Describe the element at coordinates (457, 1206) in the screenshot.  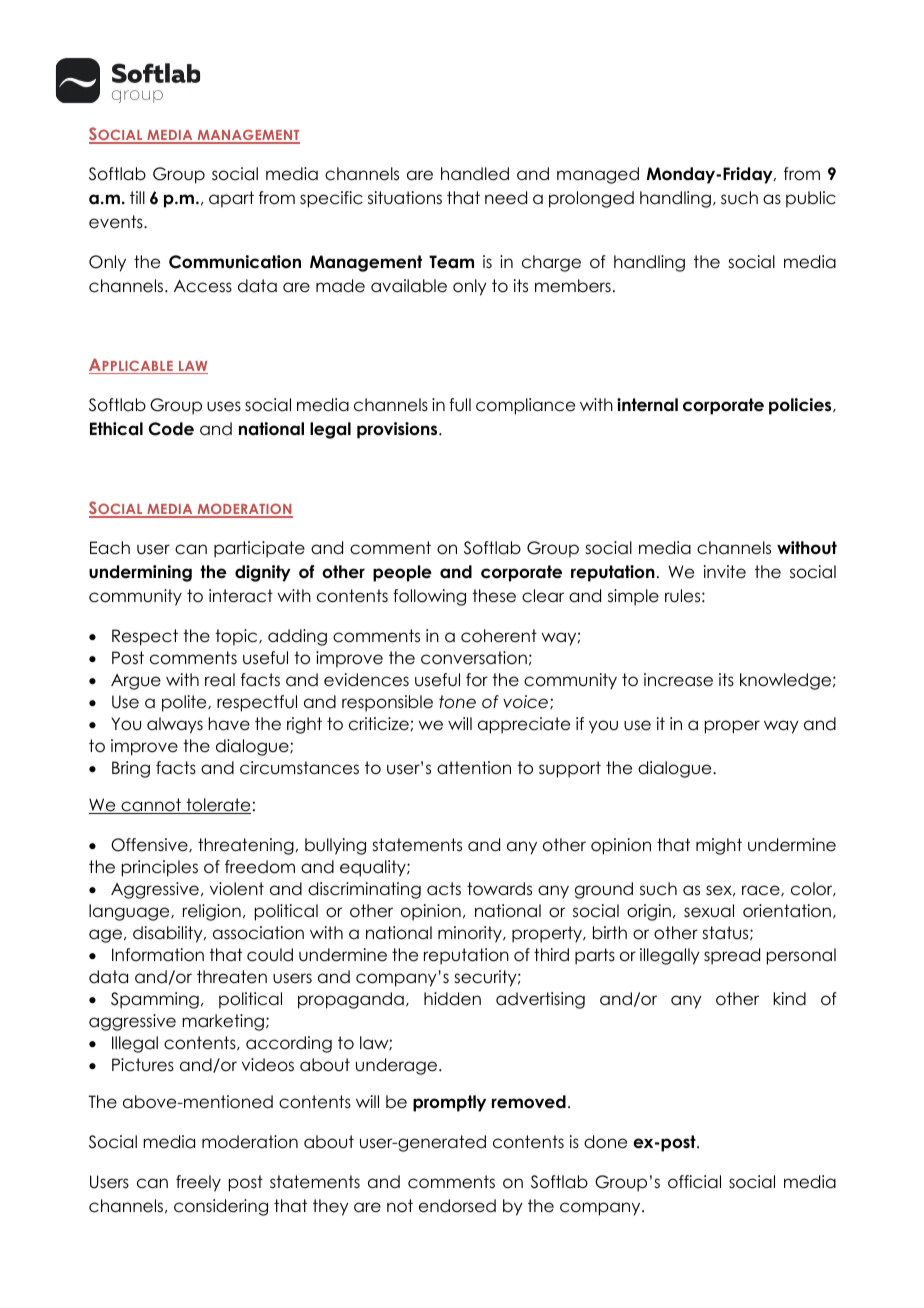
I see `endorsed` at that location.
